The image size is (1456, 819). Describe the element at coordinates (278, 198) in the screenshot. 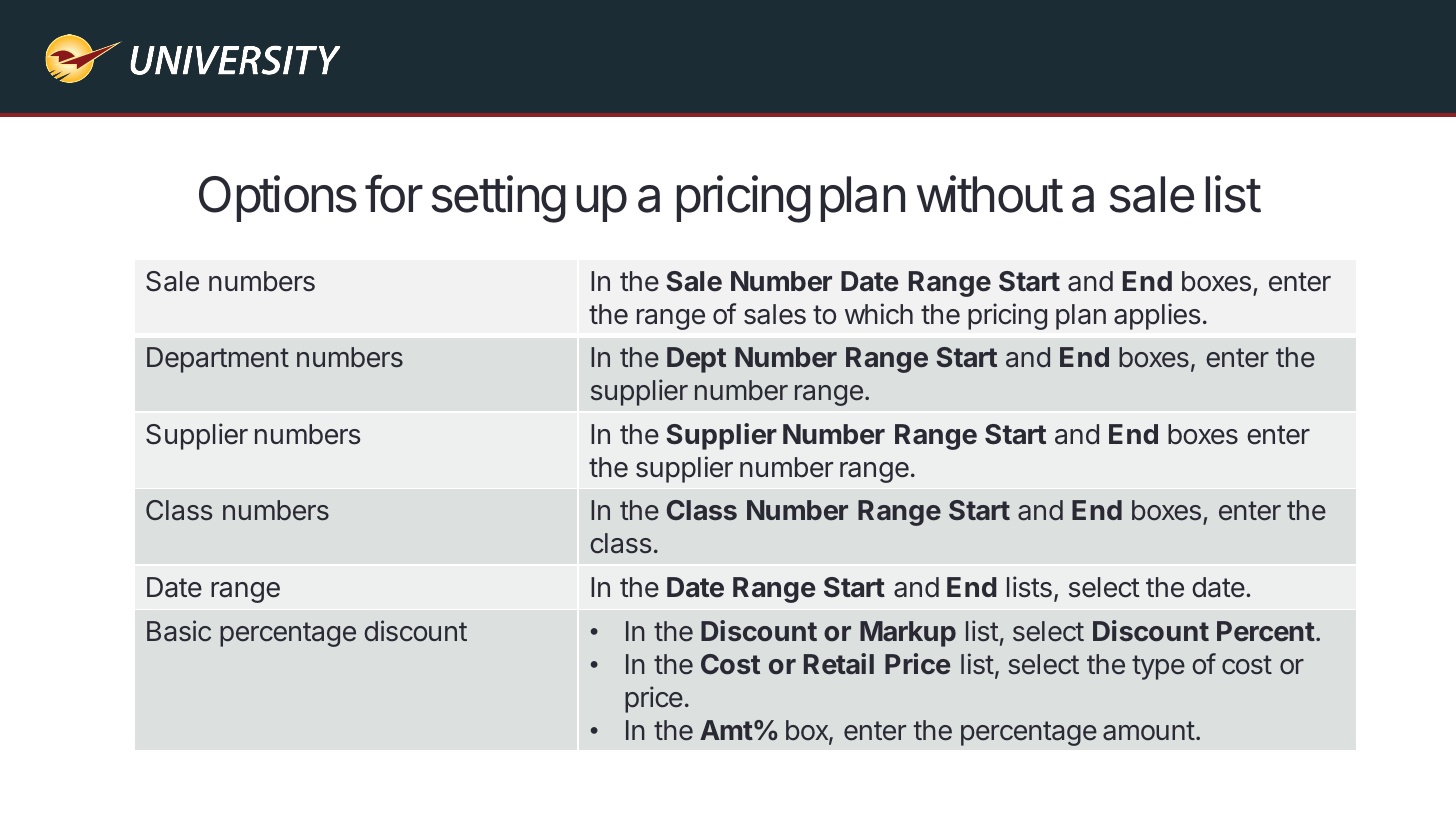

I see `Options` at that location.
